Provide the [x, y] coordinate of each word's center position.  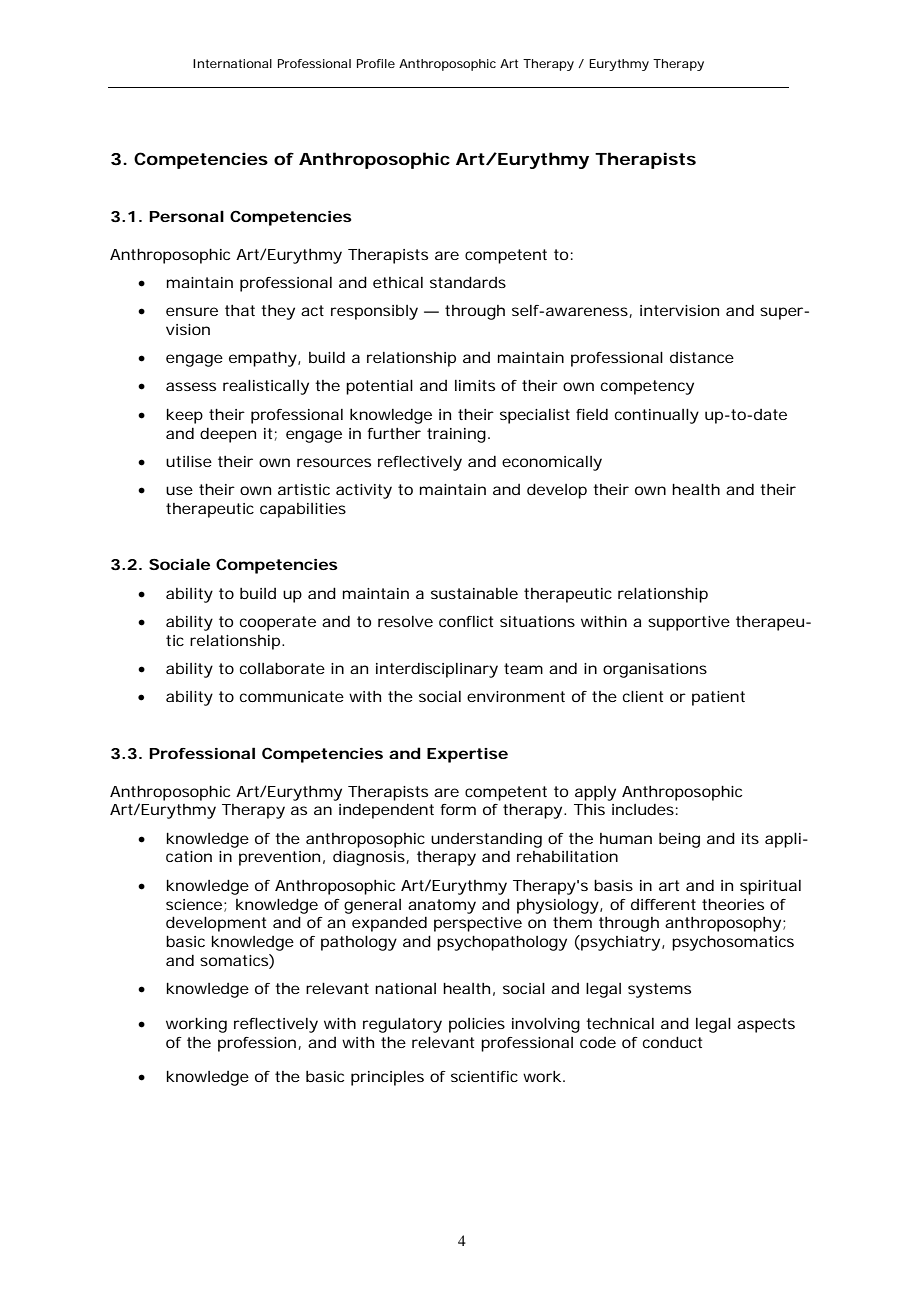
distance [702, 357]
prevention [279, 858]
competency [647, 387]
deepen [228, 435]
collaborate [282, 668]
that [240, 310]
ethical [398, 282]
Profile [376, 63]
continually [657, 416]
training [456, 435]
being [679, 840]
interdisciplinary [437, 670]
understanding [486, 840]
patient [718, 698]
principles [387, 1078]
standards [468, 282]
